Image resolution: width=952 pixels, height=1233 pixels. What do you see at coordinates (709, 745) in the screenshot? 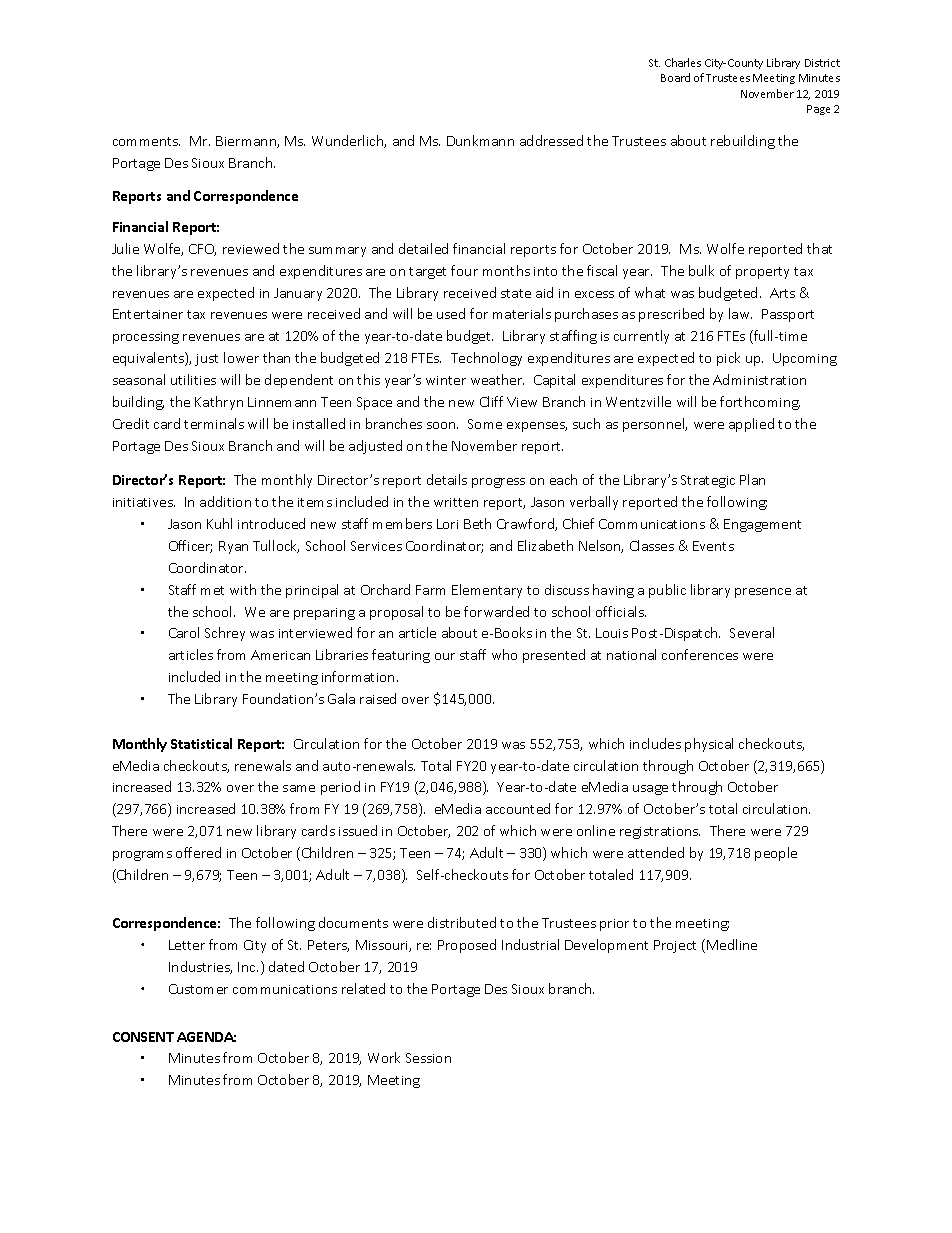
I see `physical` at bounding box center [709, 745].
